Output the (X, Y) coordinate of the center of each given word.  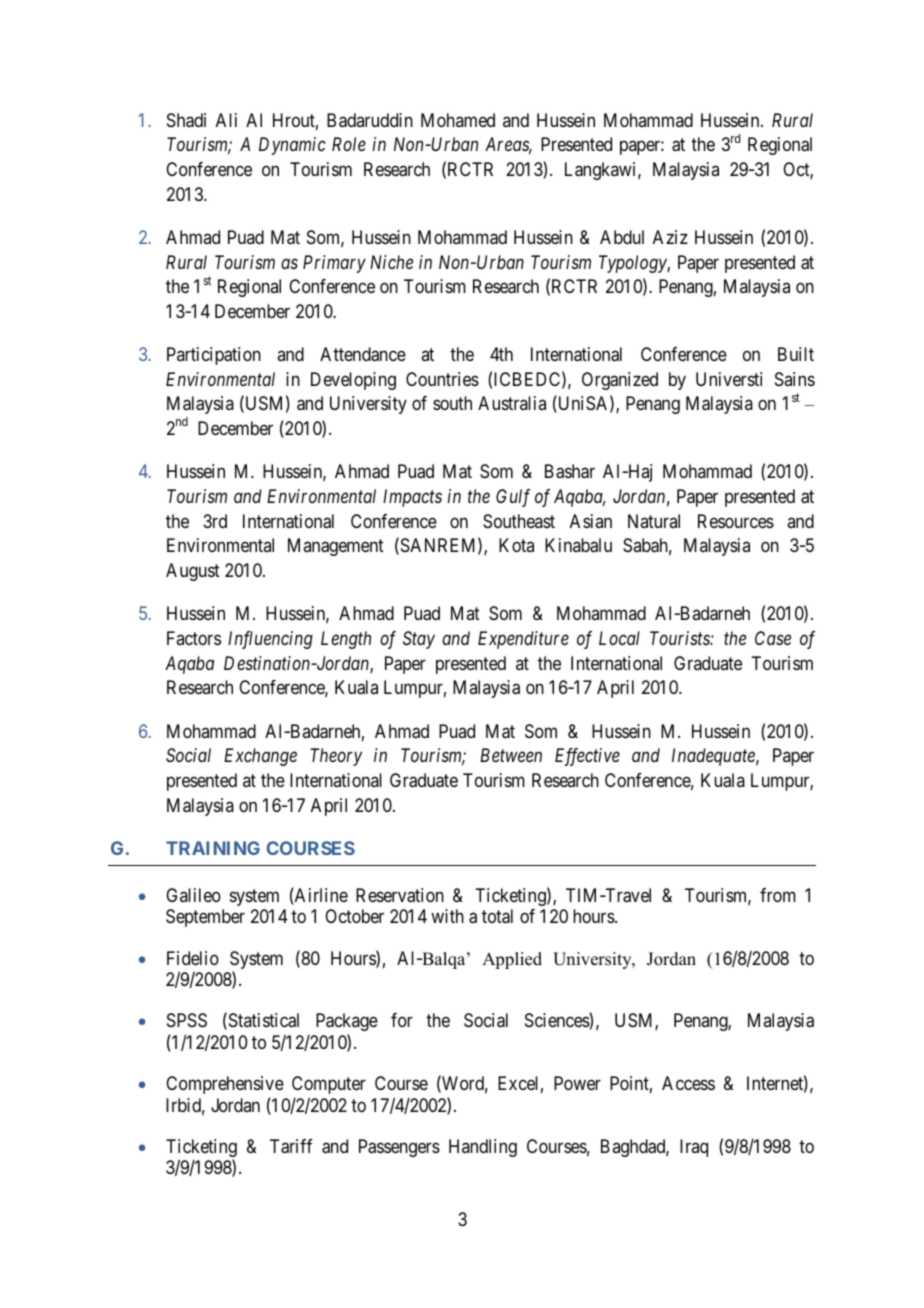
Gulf (513, 498)
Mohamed (458, 120)
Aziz (670, 237)
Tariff (291, 1146)
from (778, 895)
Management (336, 547)
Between (511, 755)
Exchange (260, 757)
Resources (736, 521)
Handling (483, 1148)
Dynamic (292, 146)
